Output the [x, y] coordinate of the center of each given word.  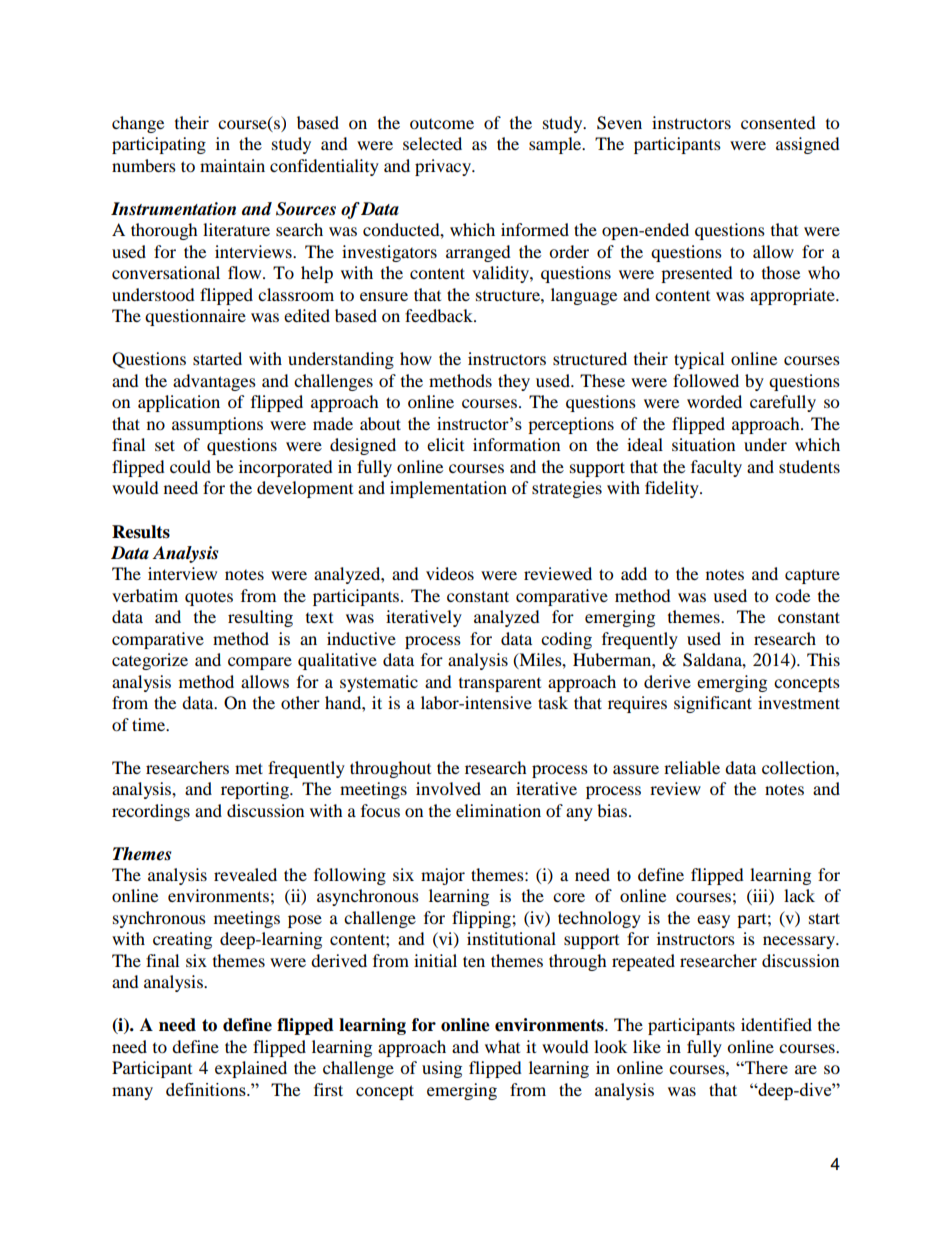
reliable [692, 767]
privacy [444, 167]
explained [251, 1069]
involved [448, 788]
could [190, 466]
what [502, 1046]
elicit [445, 444]
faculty [716, 468]
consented [778, 122]
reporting [256, 790]
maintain [232, 165]
